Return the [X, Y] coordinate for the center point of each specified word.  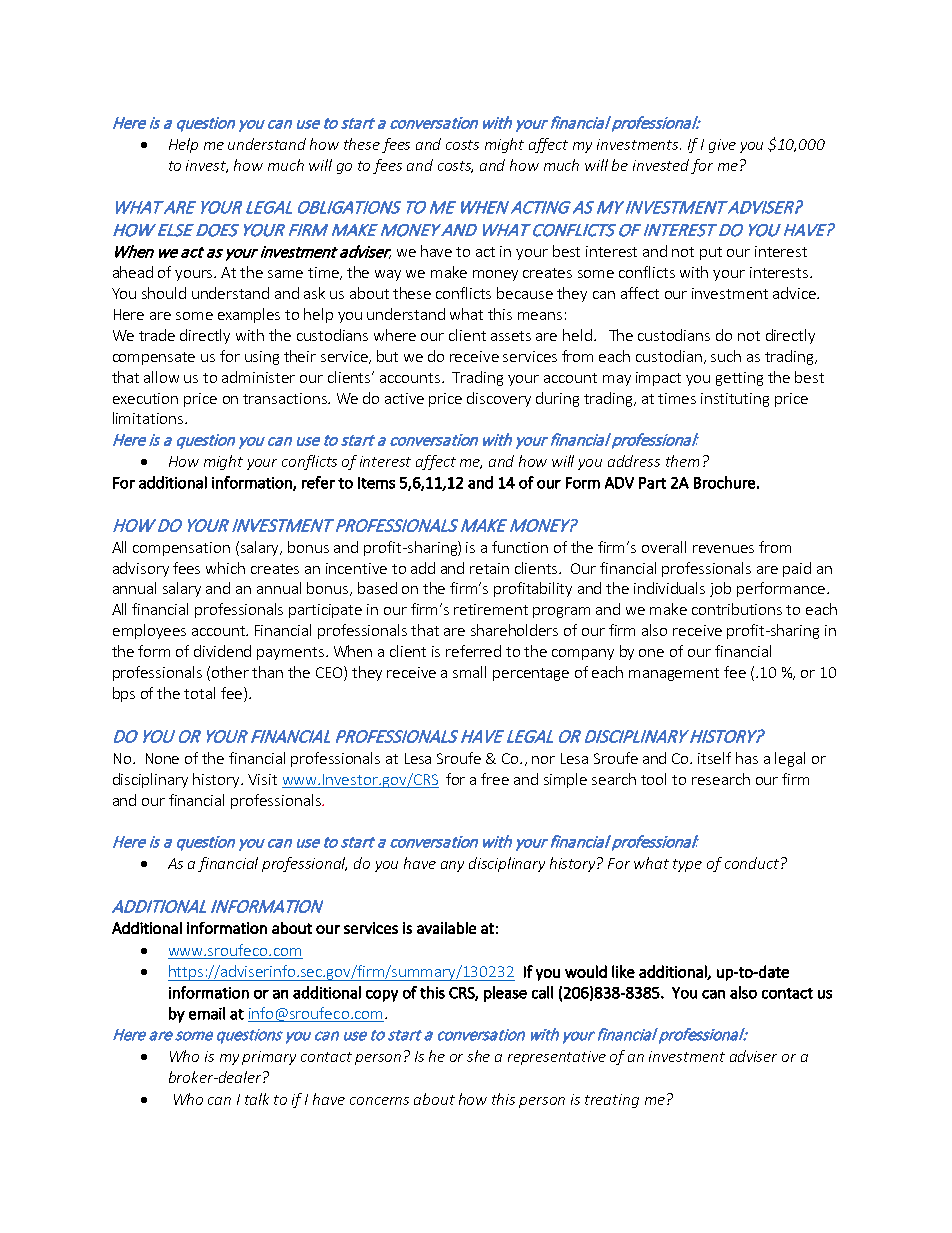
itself [714, 758]
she [478, 1056]
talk [257, 1099]
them [682, 461]
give [722, 146]
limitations [149, 418]
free [495, 779]
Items [376, 483]
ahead [133, 272]
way [388, 275]
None [162, 758]
